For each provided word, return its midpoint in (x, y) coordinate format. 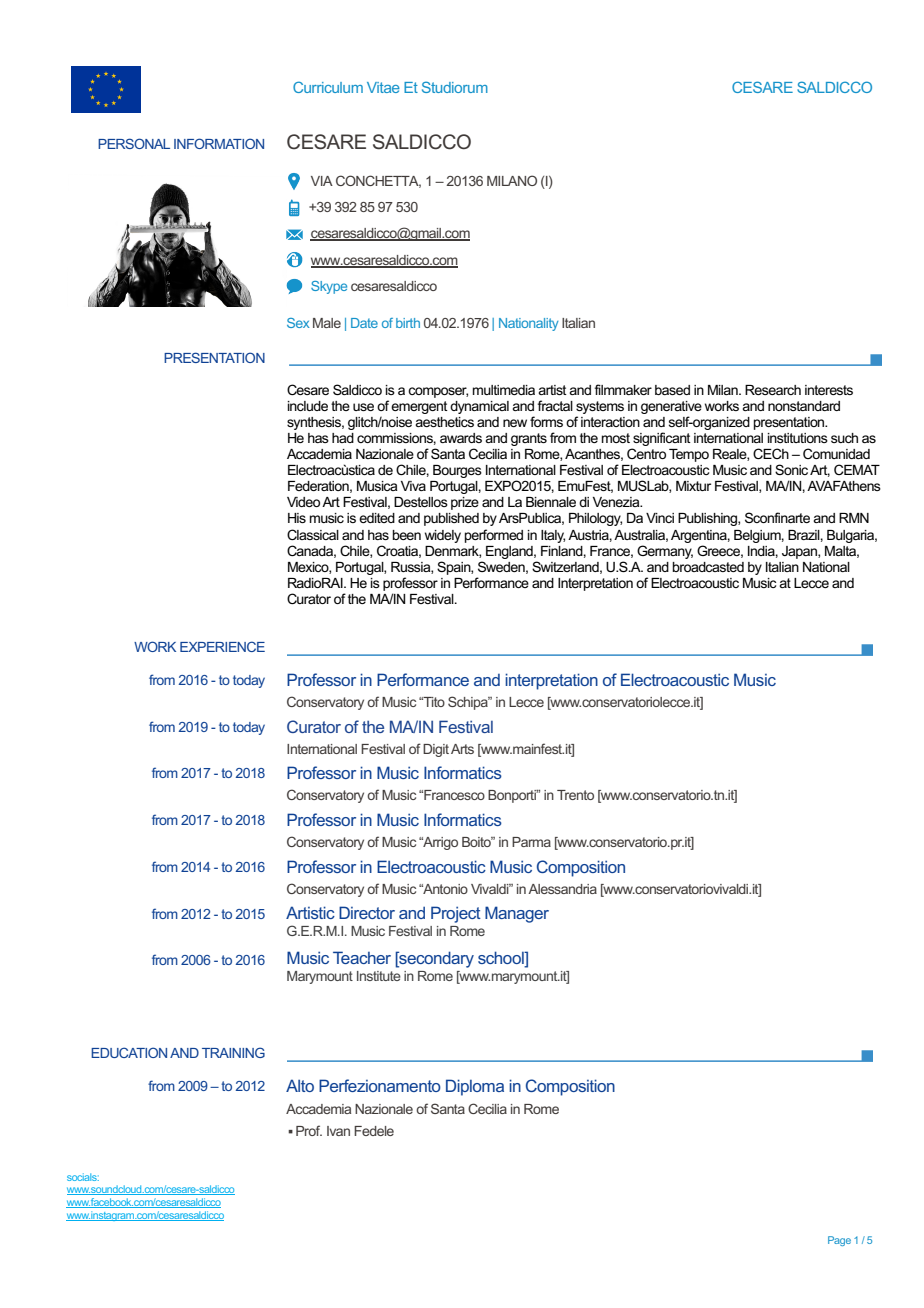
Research (773, 390)
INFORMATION (219, 143)
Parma (531, 842)
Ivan (338, 1131)
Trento (575, 795)
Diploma (475, 1087)
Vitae (383, 87)
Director (367, 912)
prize (465, 503)
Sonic (791, 469)
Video (303, 502)
